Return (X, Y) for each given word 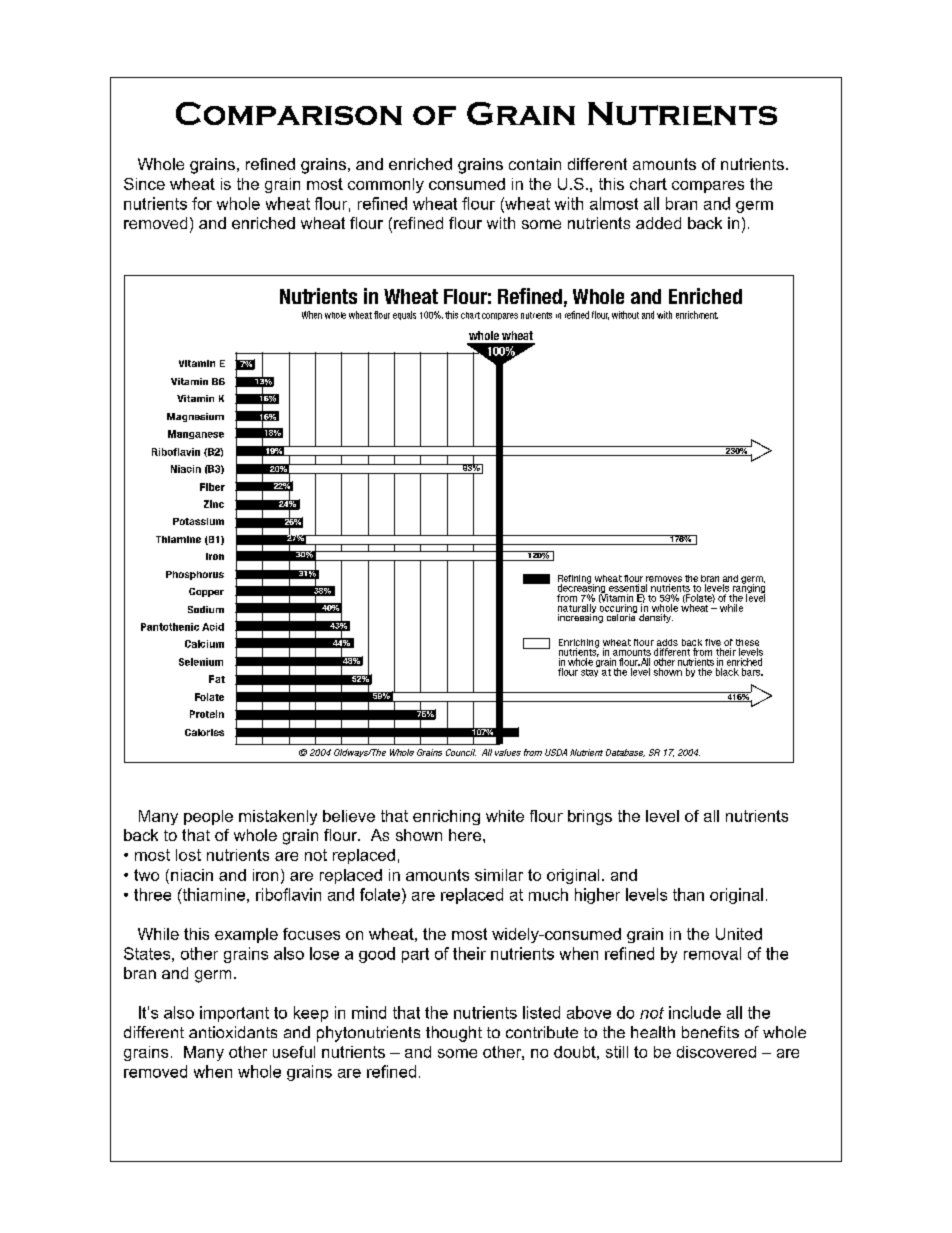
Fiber (212, 487)
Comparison (289, 113)
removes (664, 579)
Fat (217, 679)
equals (404, 315)
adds (667, 642)
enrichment (697, 315)
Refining (574, 580)
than (688, 894)
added (658, 223)
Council (461, 752)
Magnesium (195, 417)
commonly (386, 185)
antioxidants (233, 1032)
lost (188, 855)
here (466, 835)
